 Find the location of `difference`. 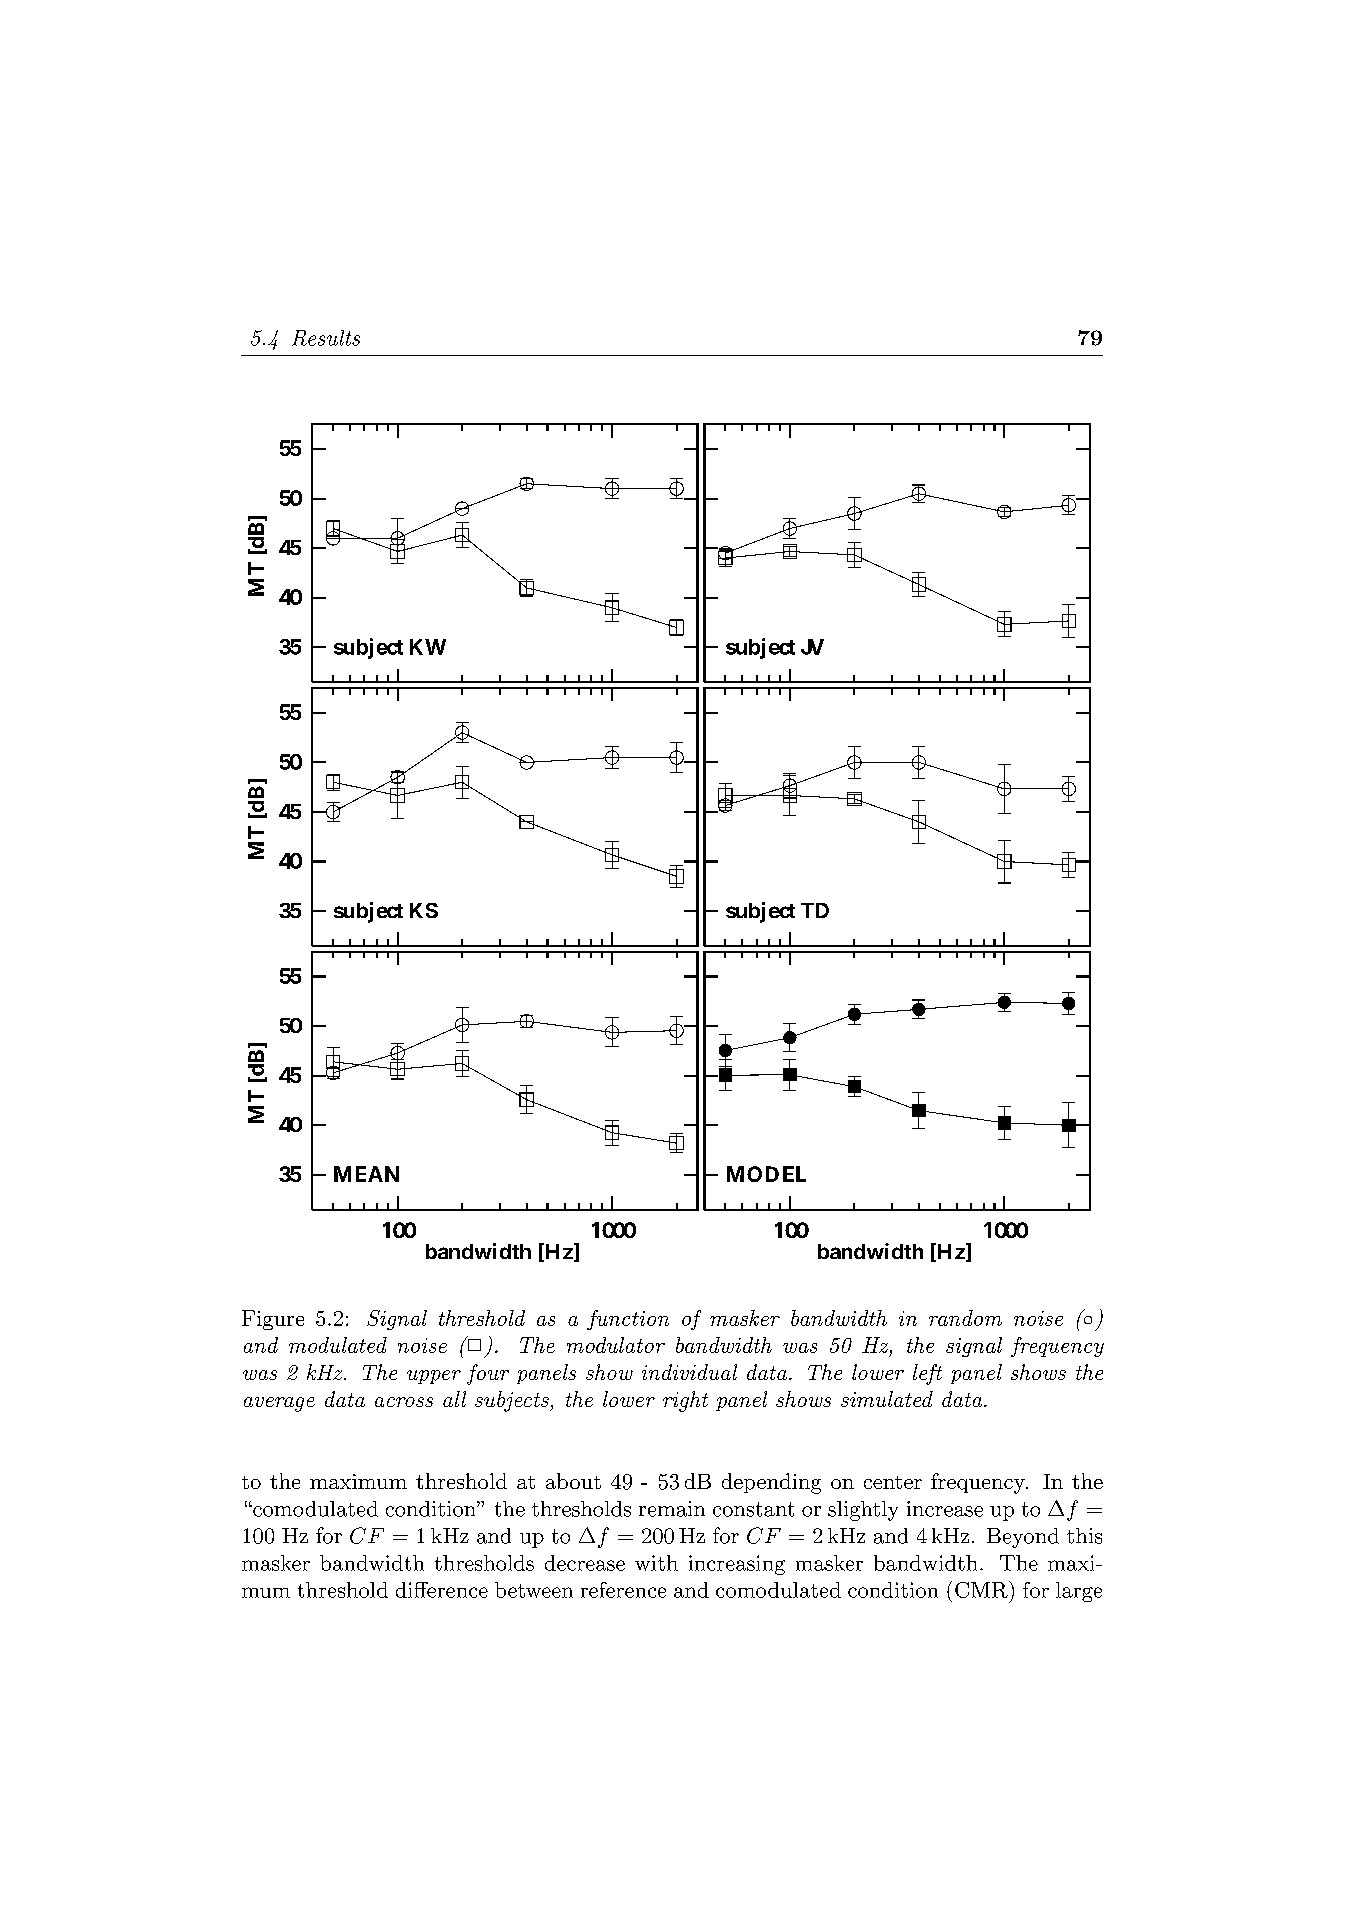

difference is located at coordinates (442, 1590).
